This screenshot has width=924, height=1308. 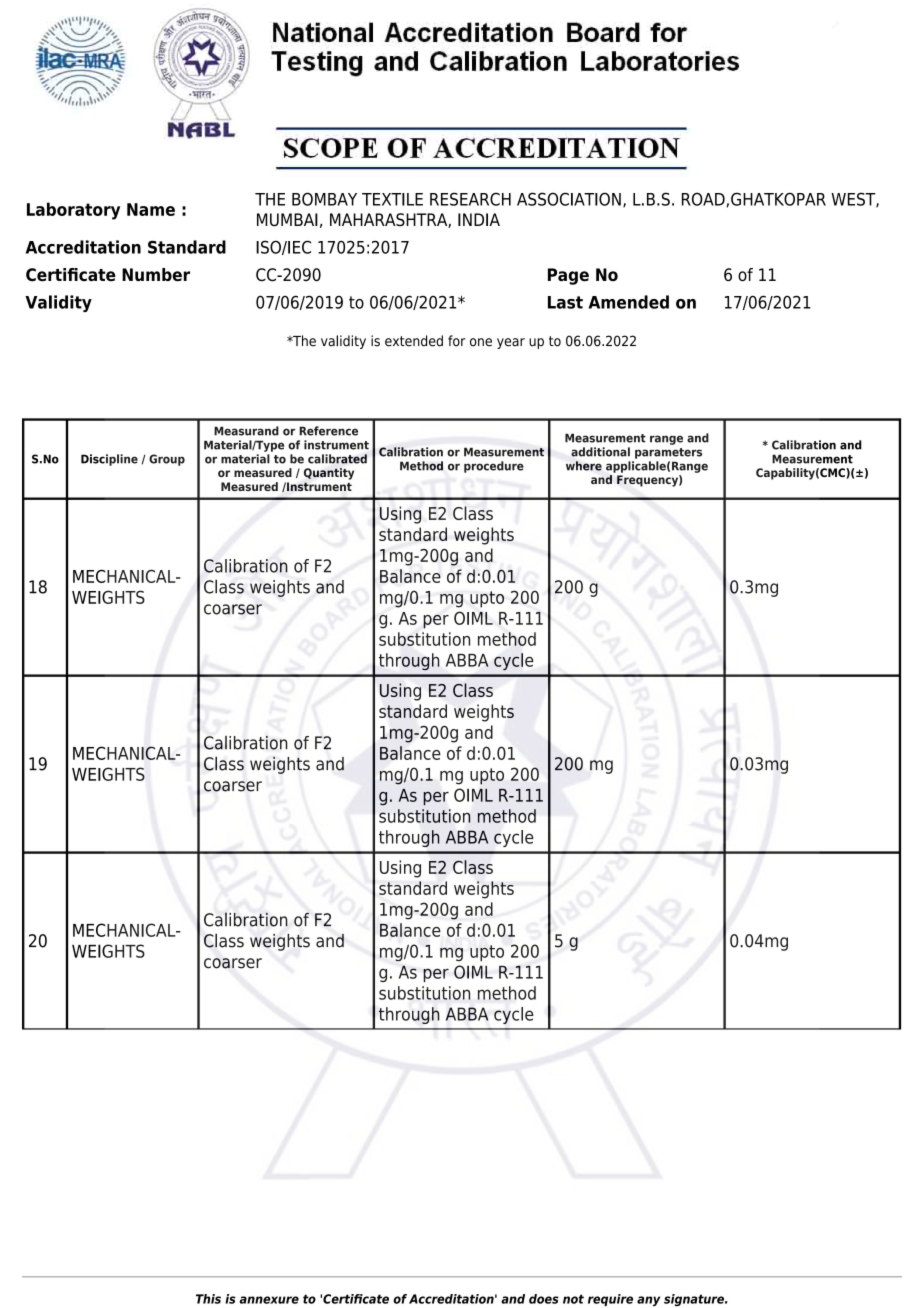 What do you see at coordinates (392, 199) in the screenshot?
I see `TEXTILE` at bounding box center [392, 199].
